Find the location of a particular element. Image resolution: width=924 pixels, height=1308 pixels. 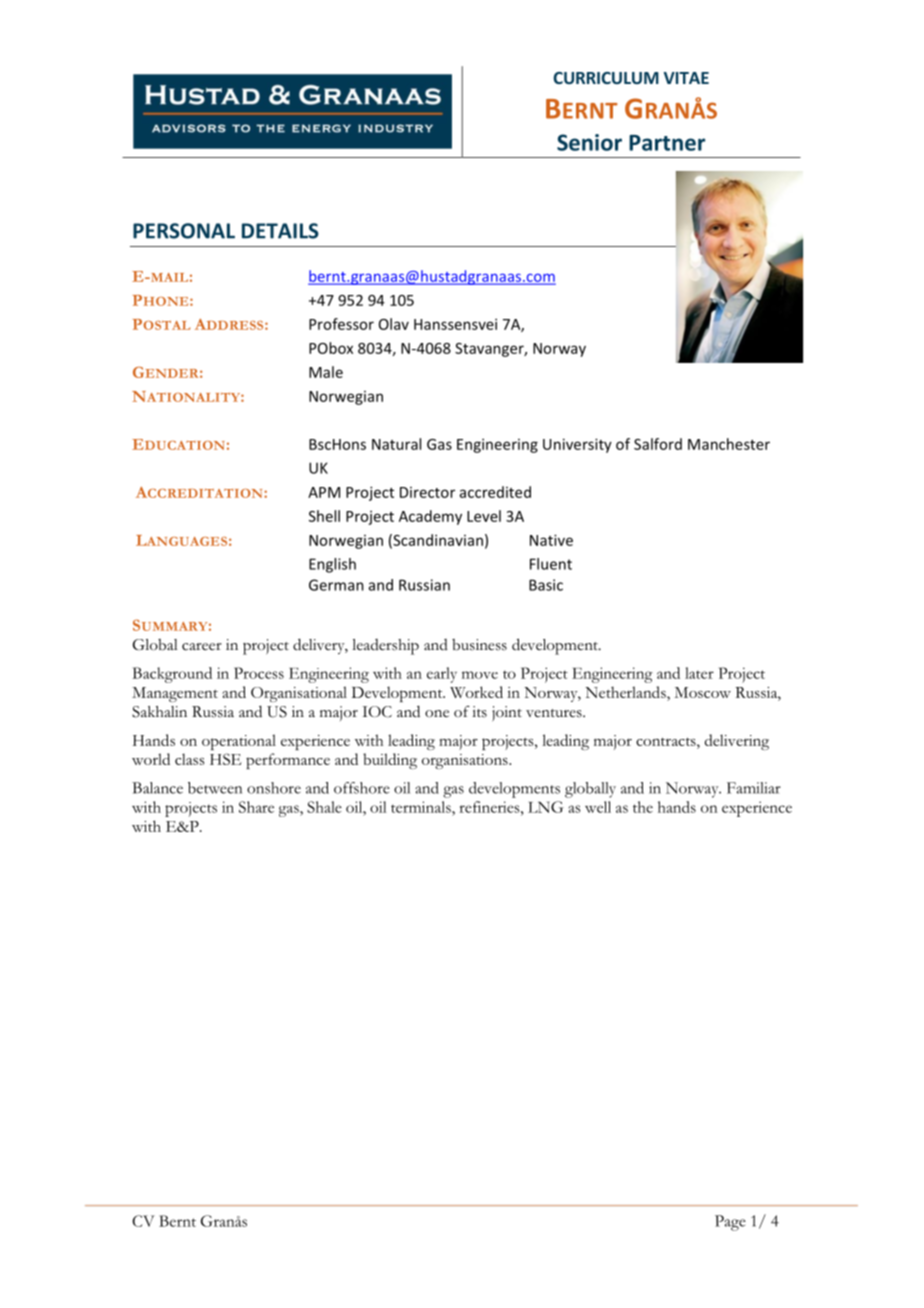

Senior is located at coordinates (589, 142).
